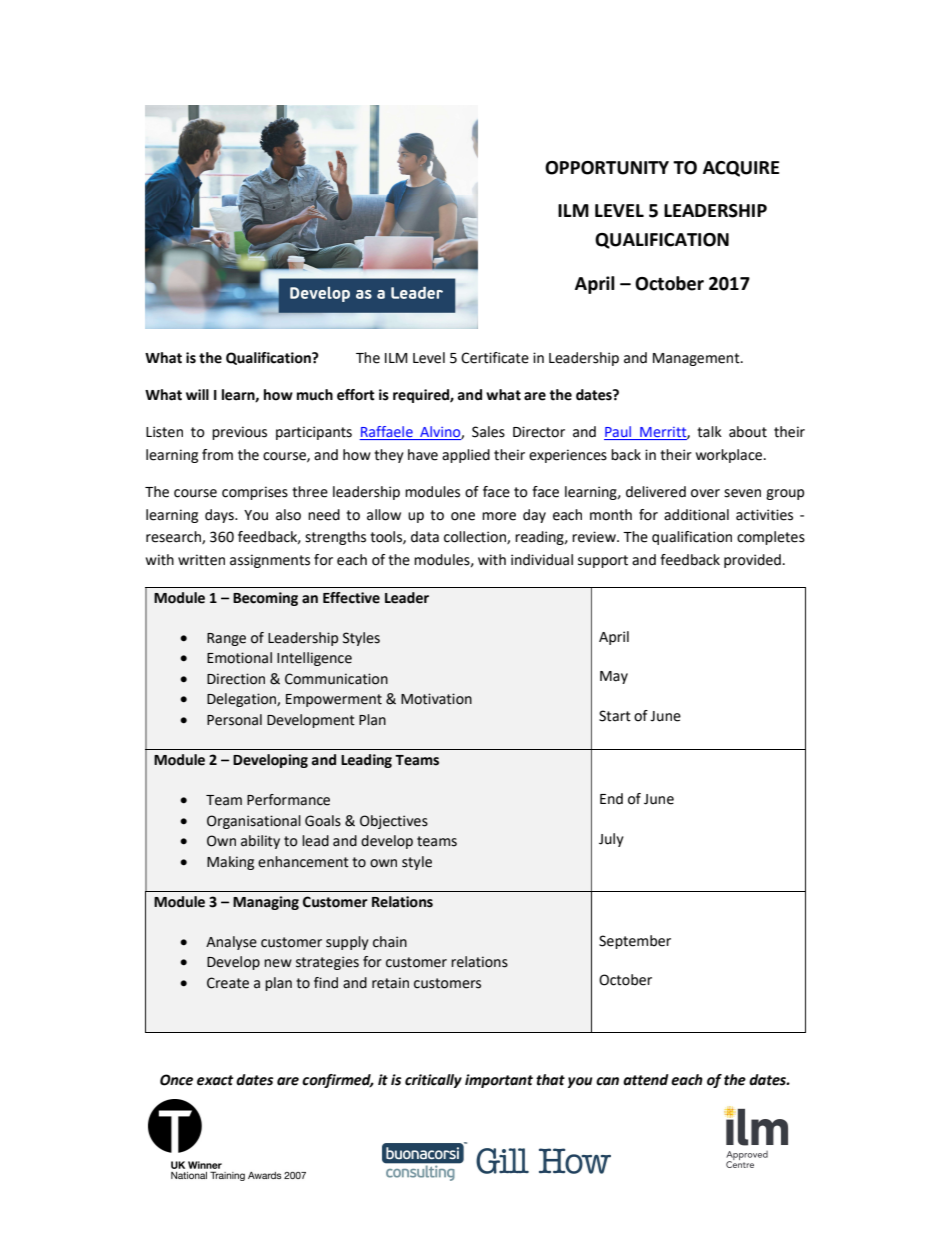 This screenshot has height=1233, width=952. Describe the element at coordinates (463, 516) in the screenshot. I see `one` at that location.
